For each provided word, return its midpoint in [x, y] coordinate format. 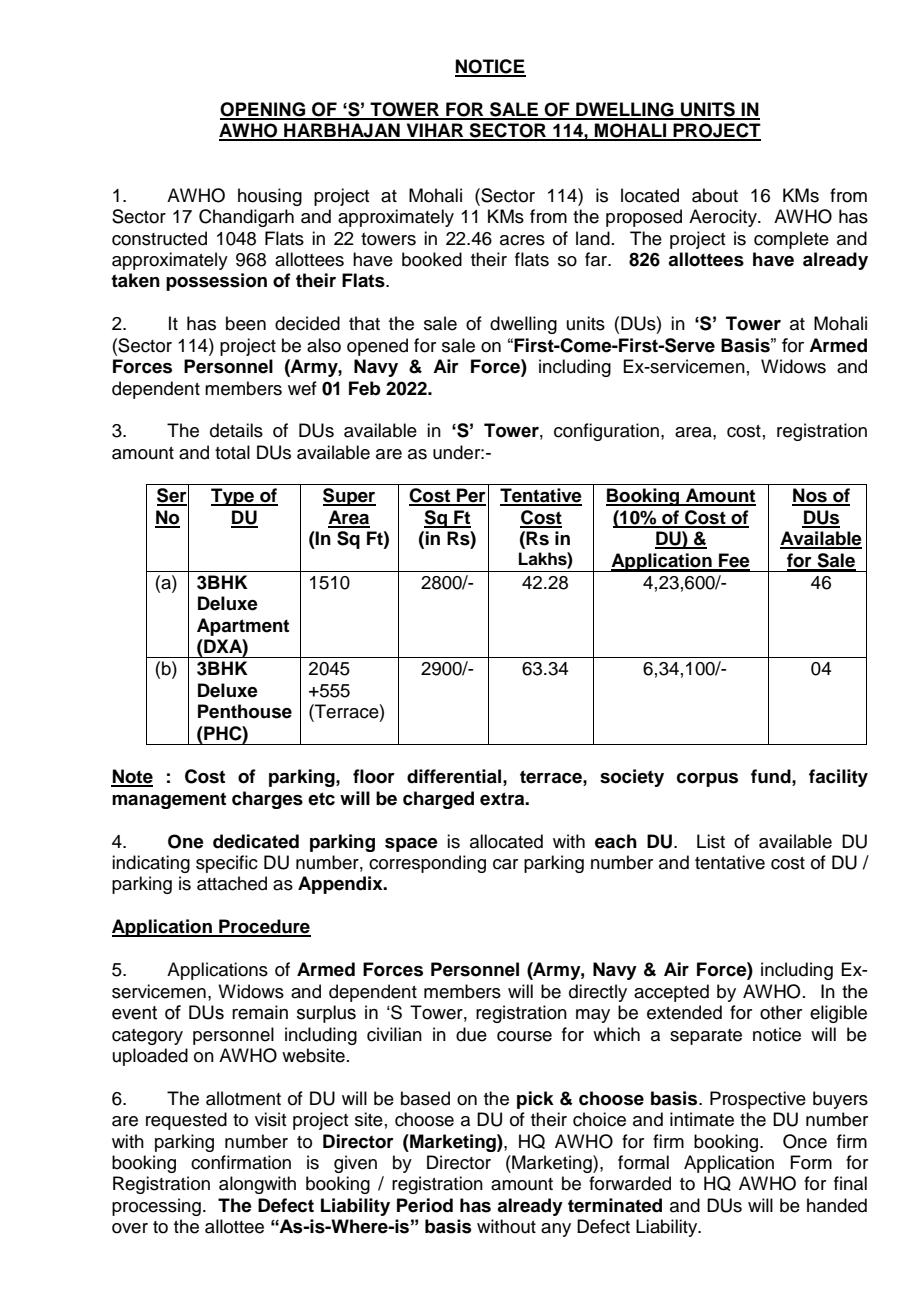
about [715, 195]
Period [425, 1205]
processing [156, 1207]
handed [837, 1205]
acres [522, 240]
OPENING [264, 110]
